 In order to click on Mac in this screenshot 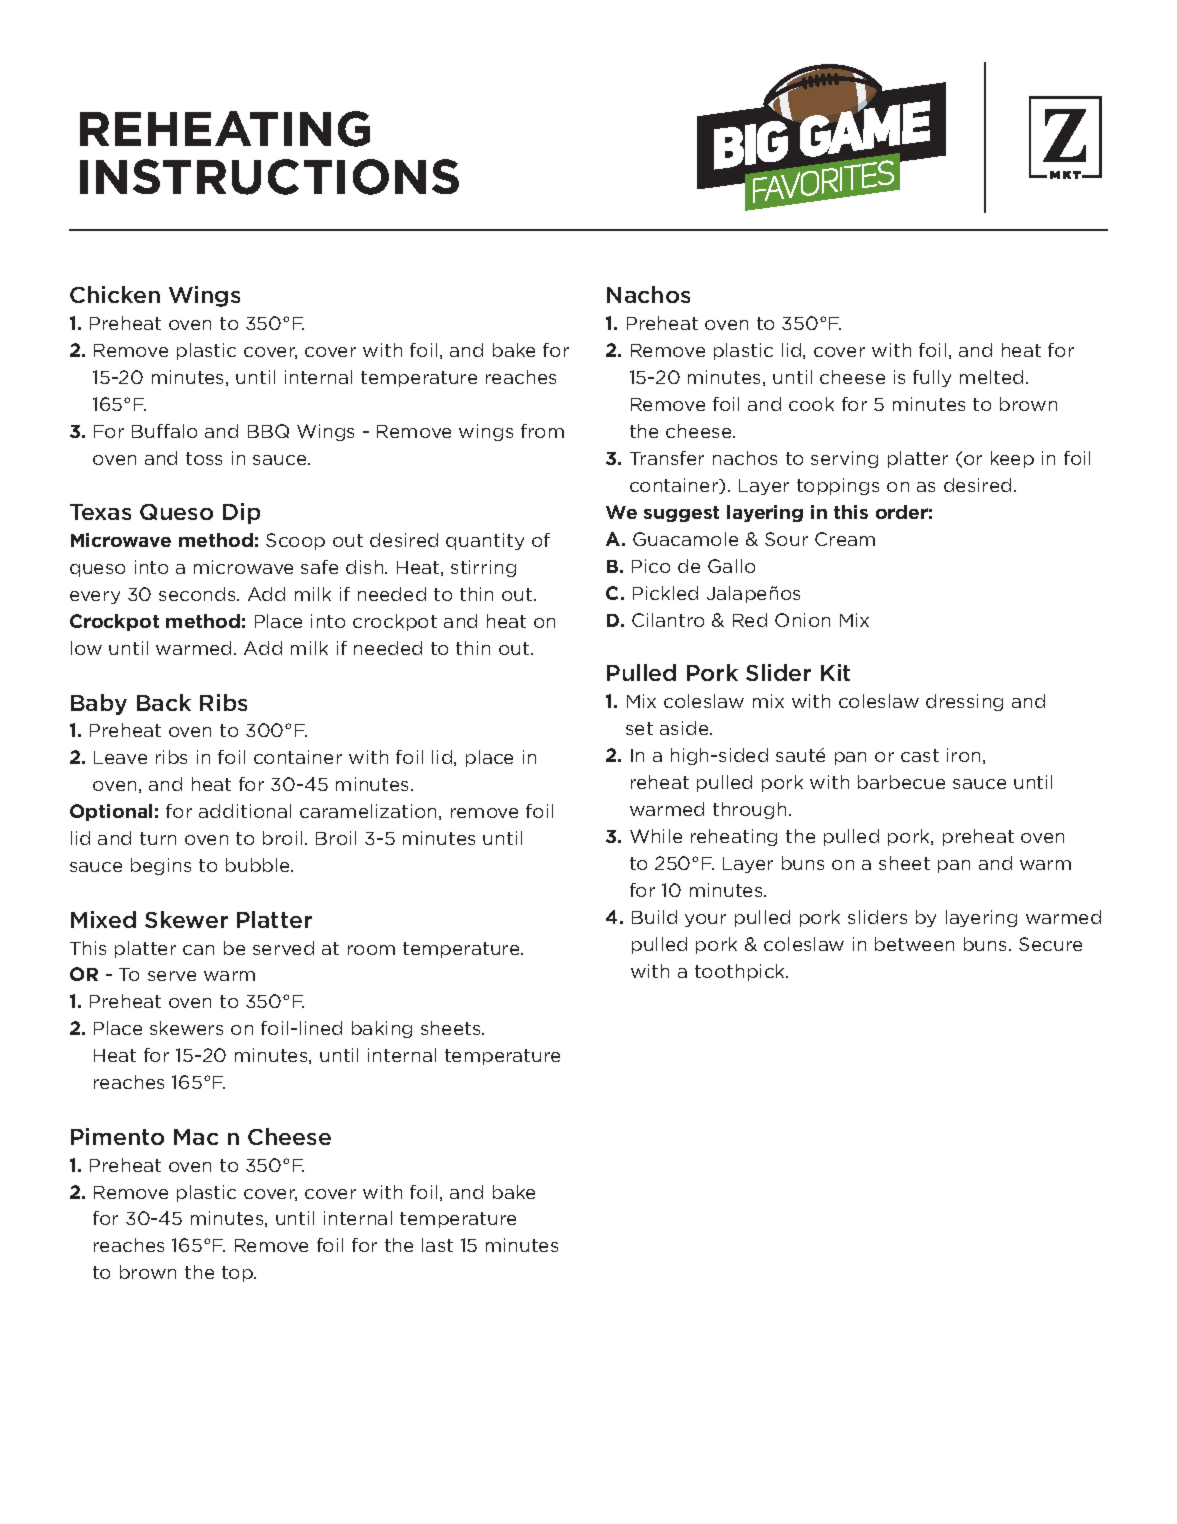, I will do `click(196, 1137)`.
